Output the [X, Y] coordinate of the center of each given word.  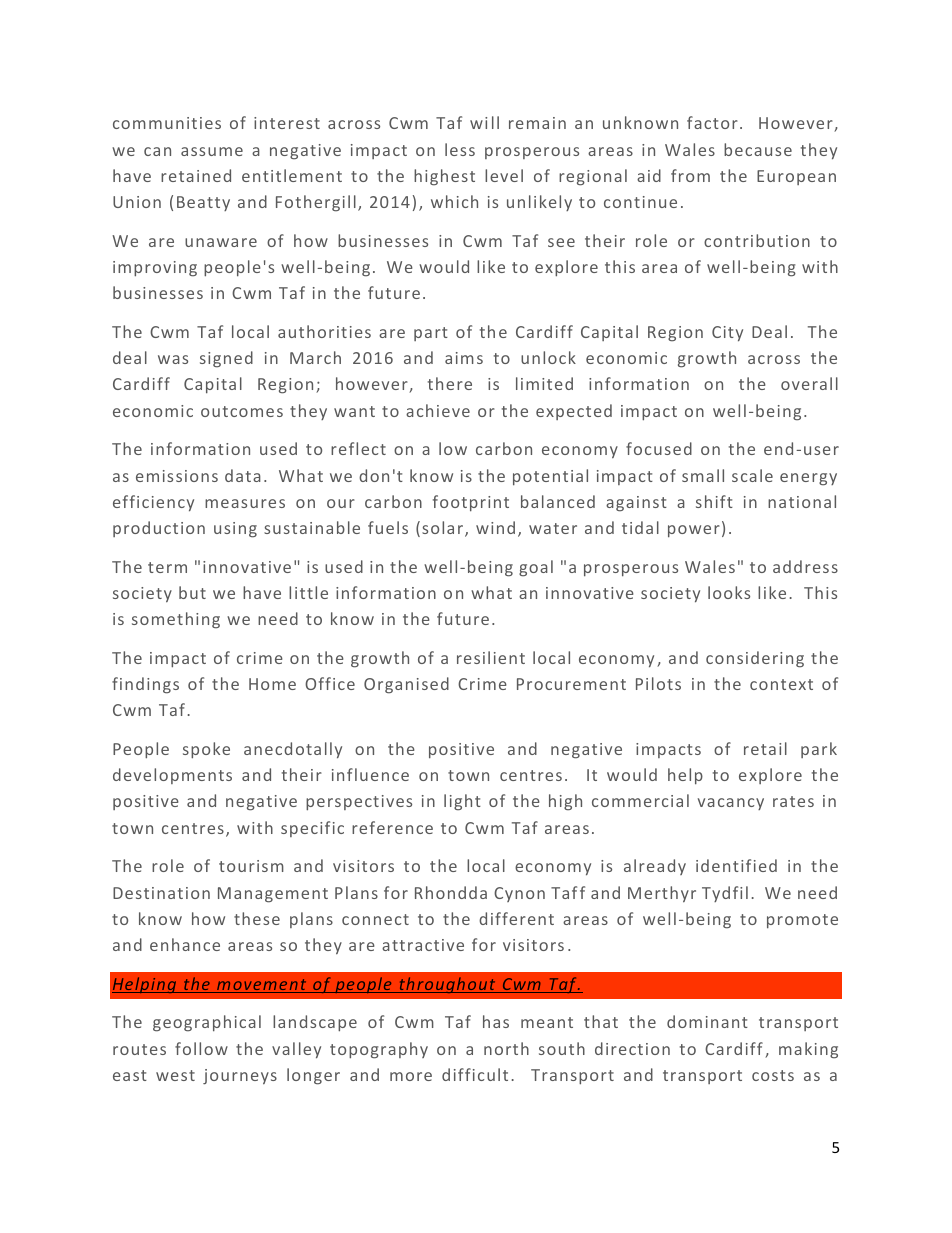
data [243, 475]
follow [201, 1048]
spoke [206, 750]
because [758, 149]
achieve [438, 410]
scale [752, 475]
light [462, 802]
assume [212, 151]
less [460, 149]
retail [765, 748]
